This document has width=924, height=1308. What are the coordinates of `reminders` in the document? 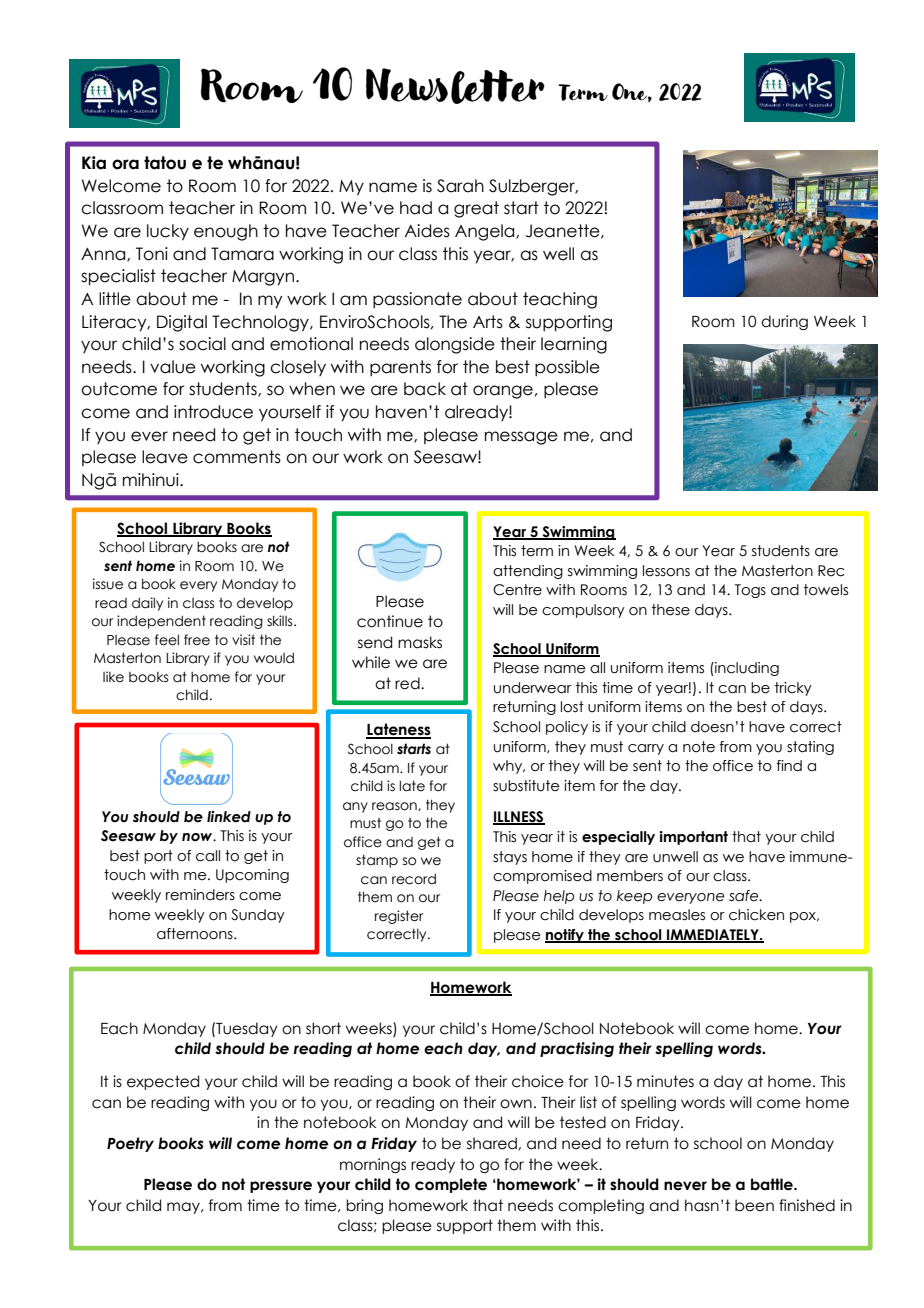 It's located at (200, 895).
